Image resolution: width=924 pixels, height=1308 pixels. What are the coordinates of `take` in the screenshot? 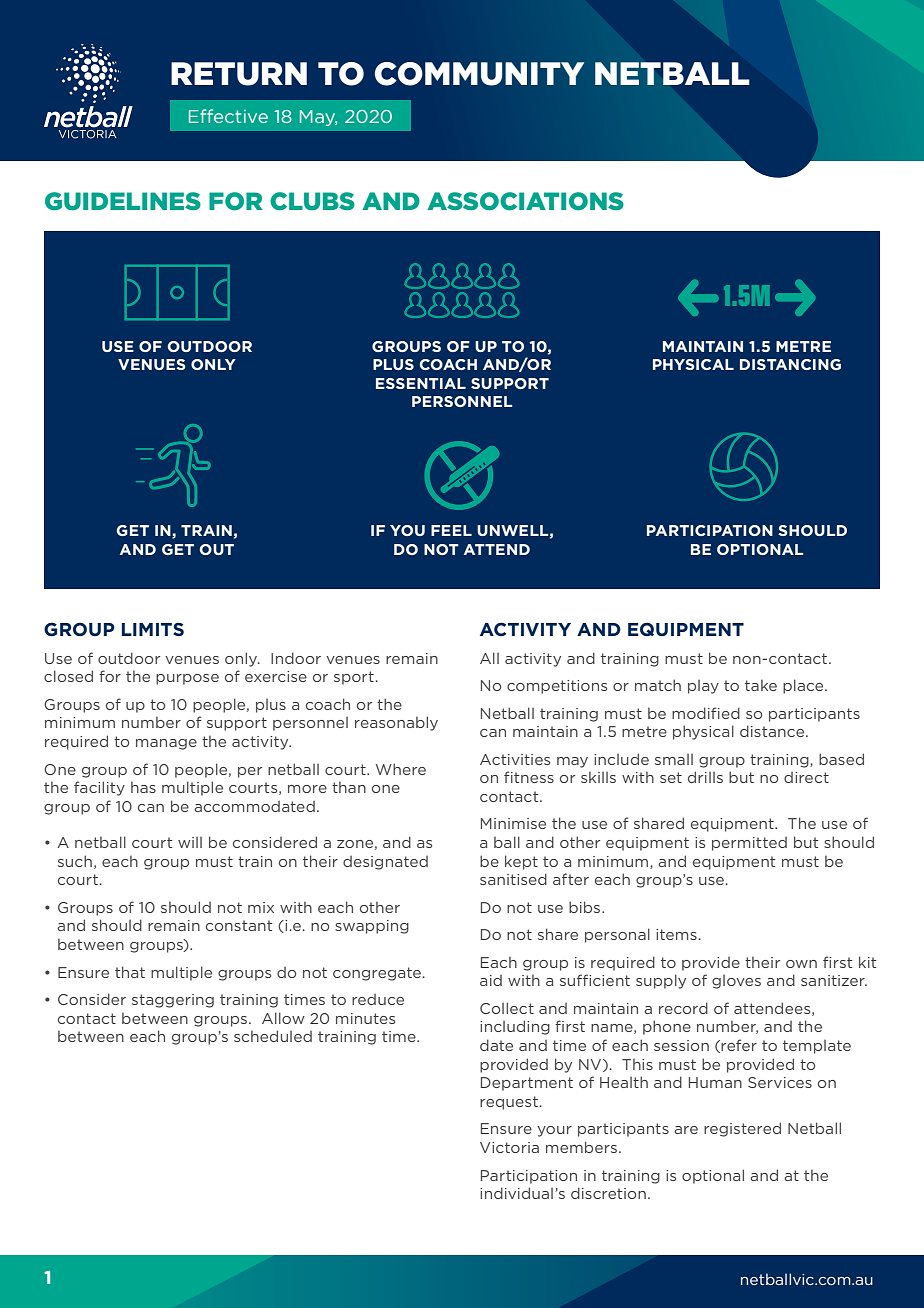 It's located at (761, 685).
